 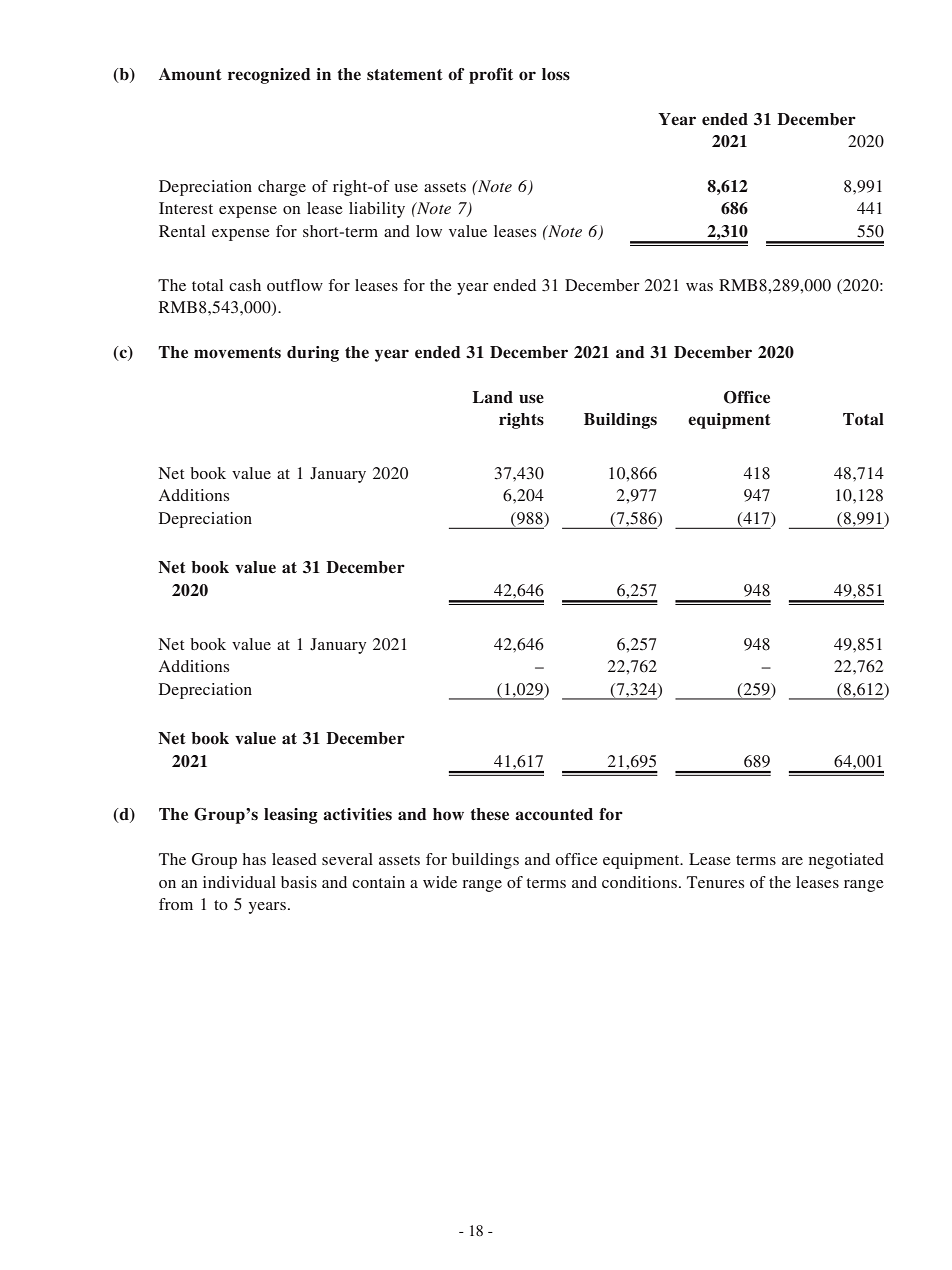 I want to click on accounted, so click(x=554, y=814).
